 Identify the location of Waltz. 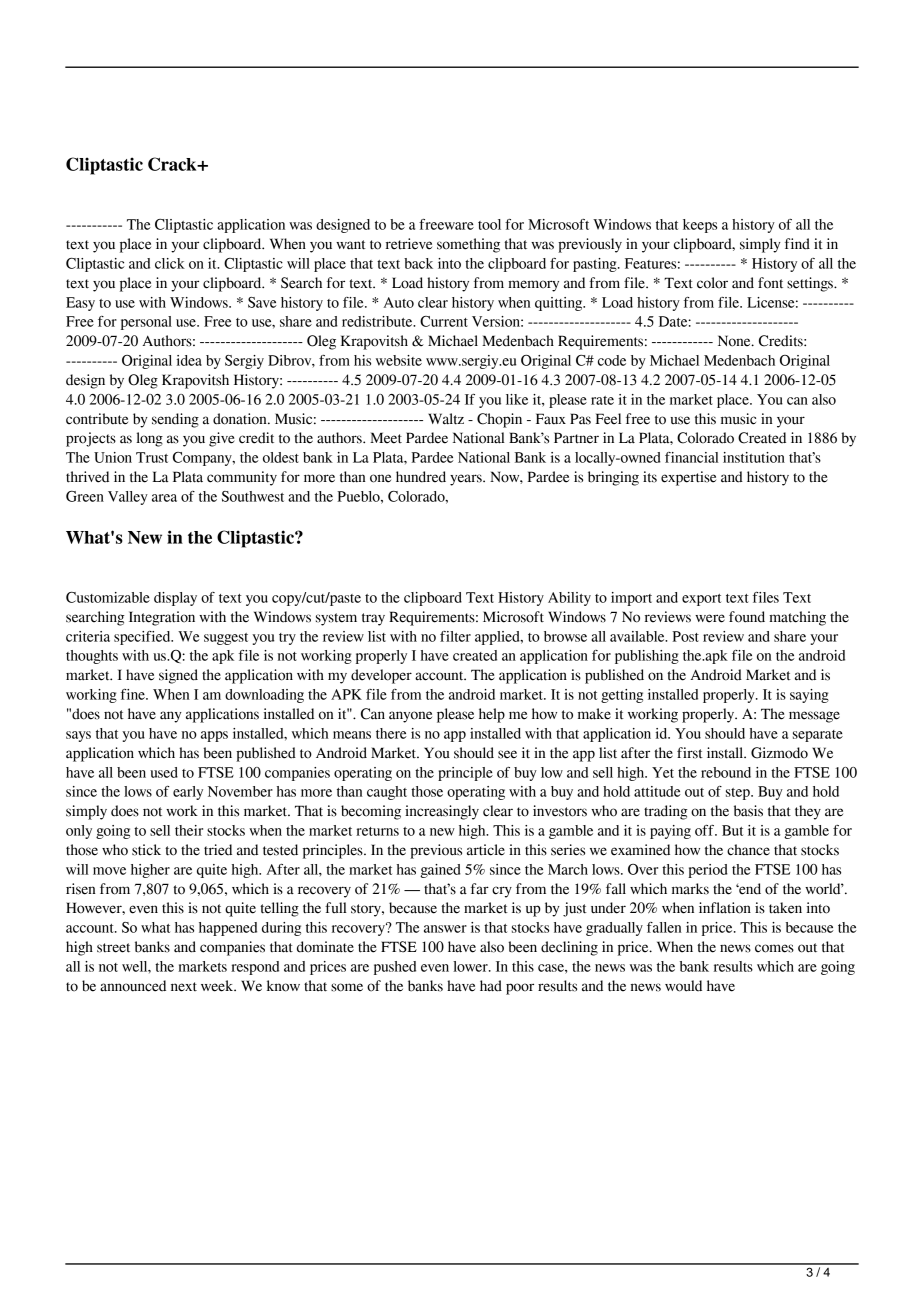
(446, 419).
